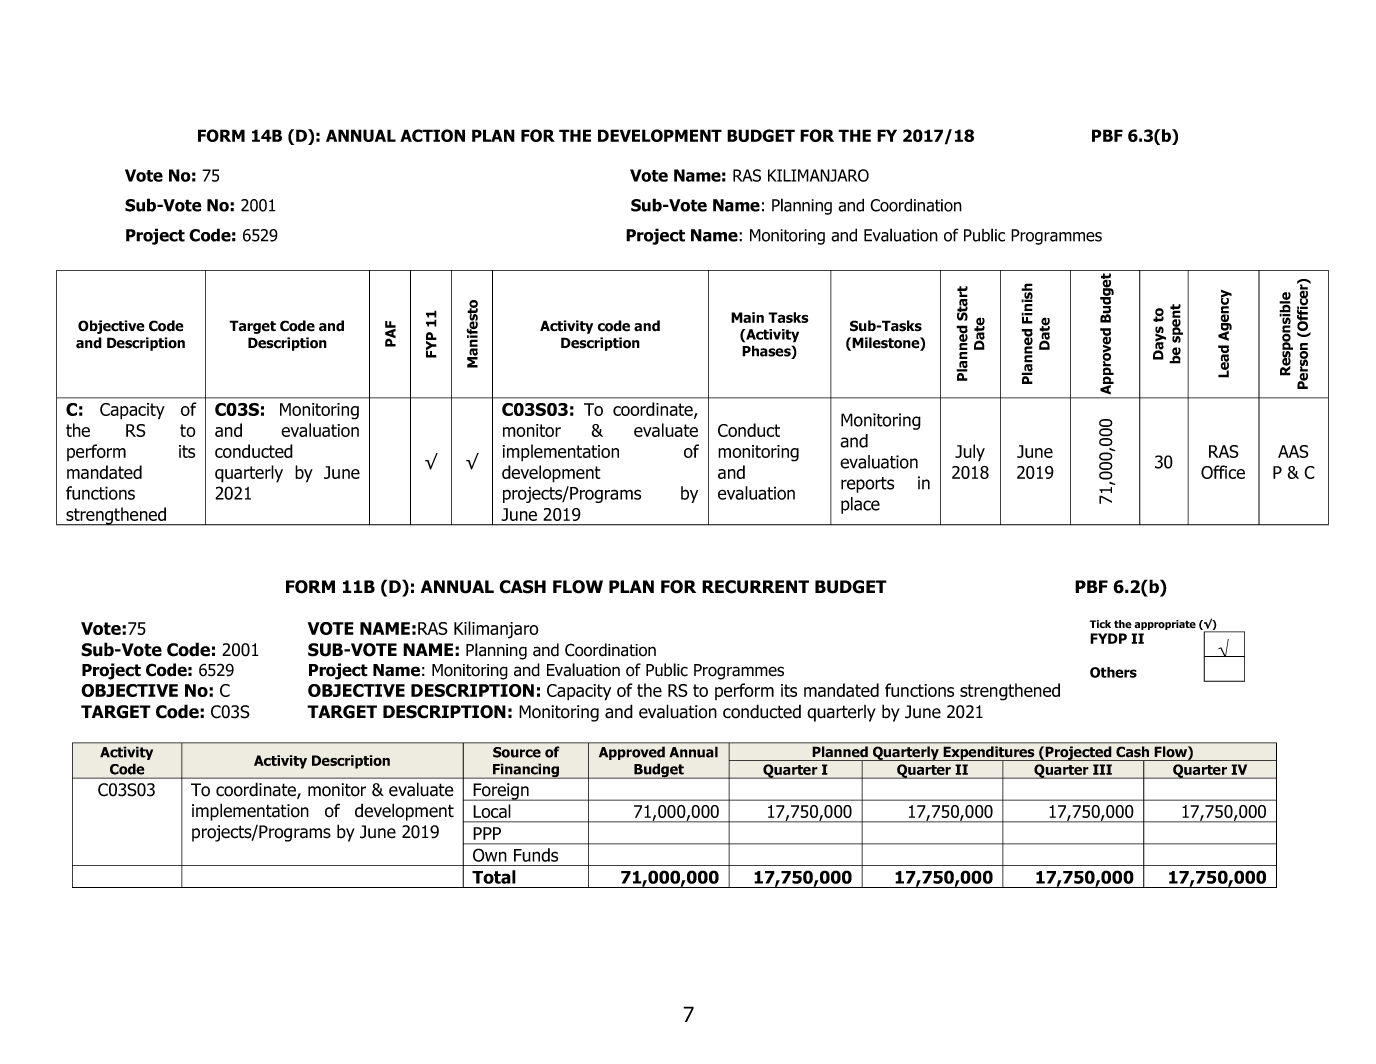 The height and width of the screenshot is (1064, 1376). What do you see at coordinates (747, 317) in the screenshot?
I see `Main` at bounding box center [747, 317].
